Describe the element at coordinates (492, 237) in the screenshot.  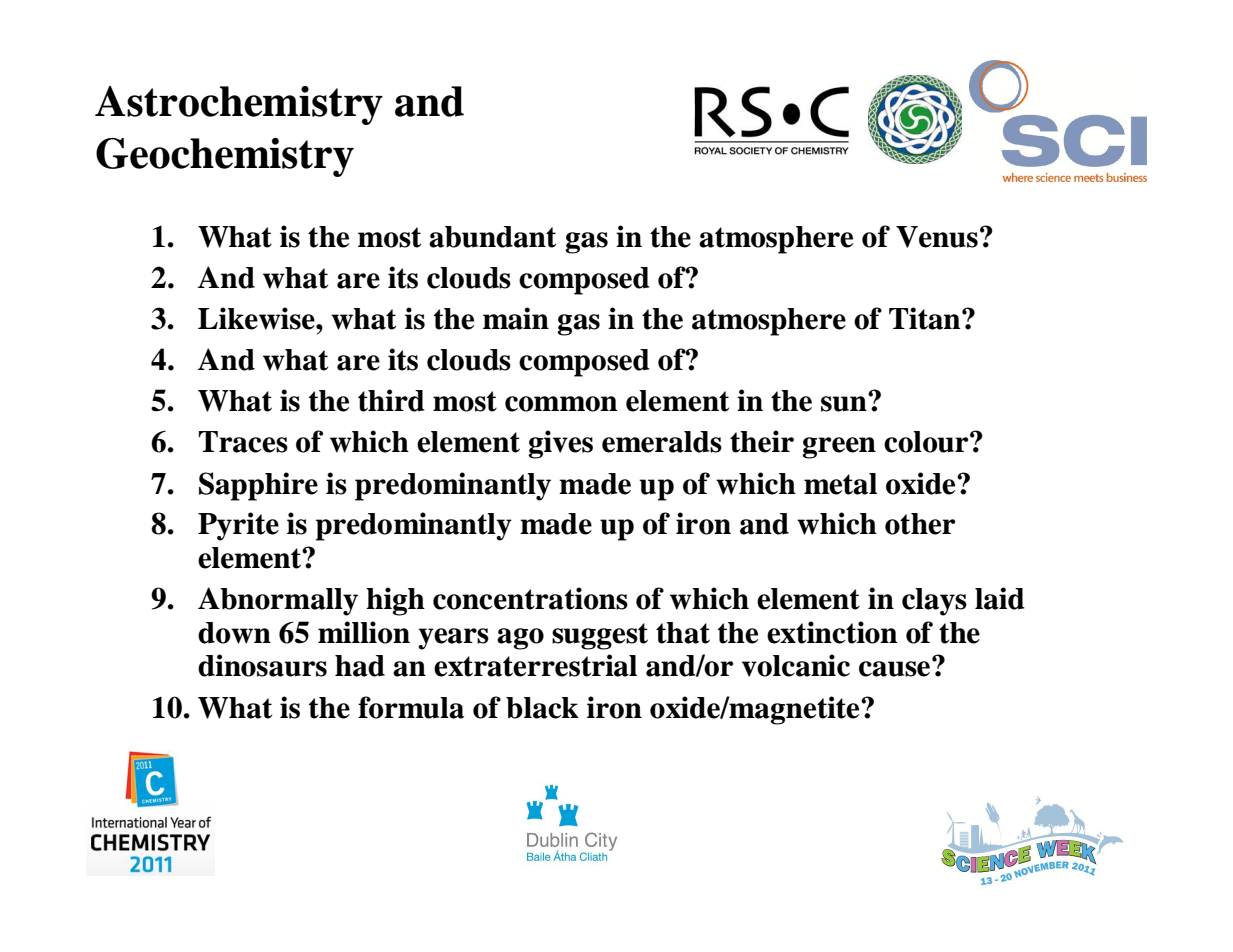
I see `abundant` at that location.
